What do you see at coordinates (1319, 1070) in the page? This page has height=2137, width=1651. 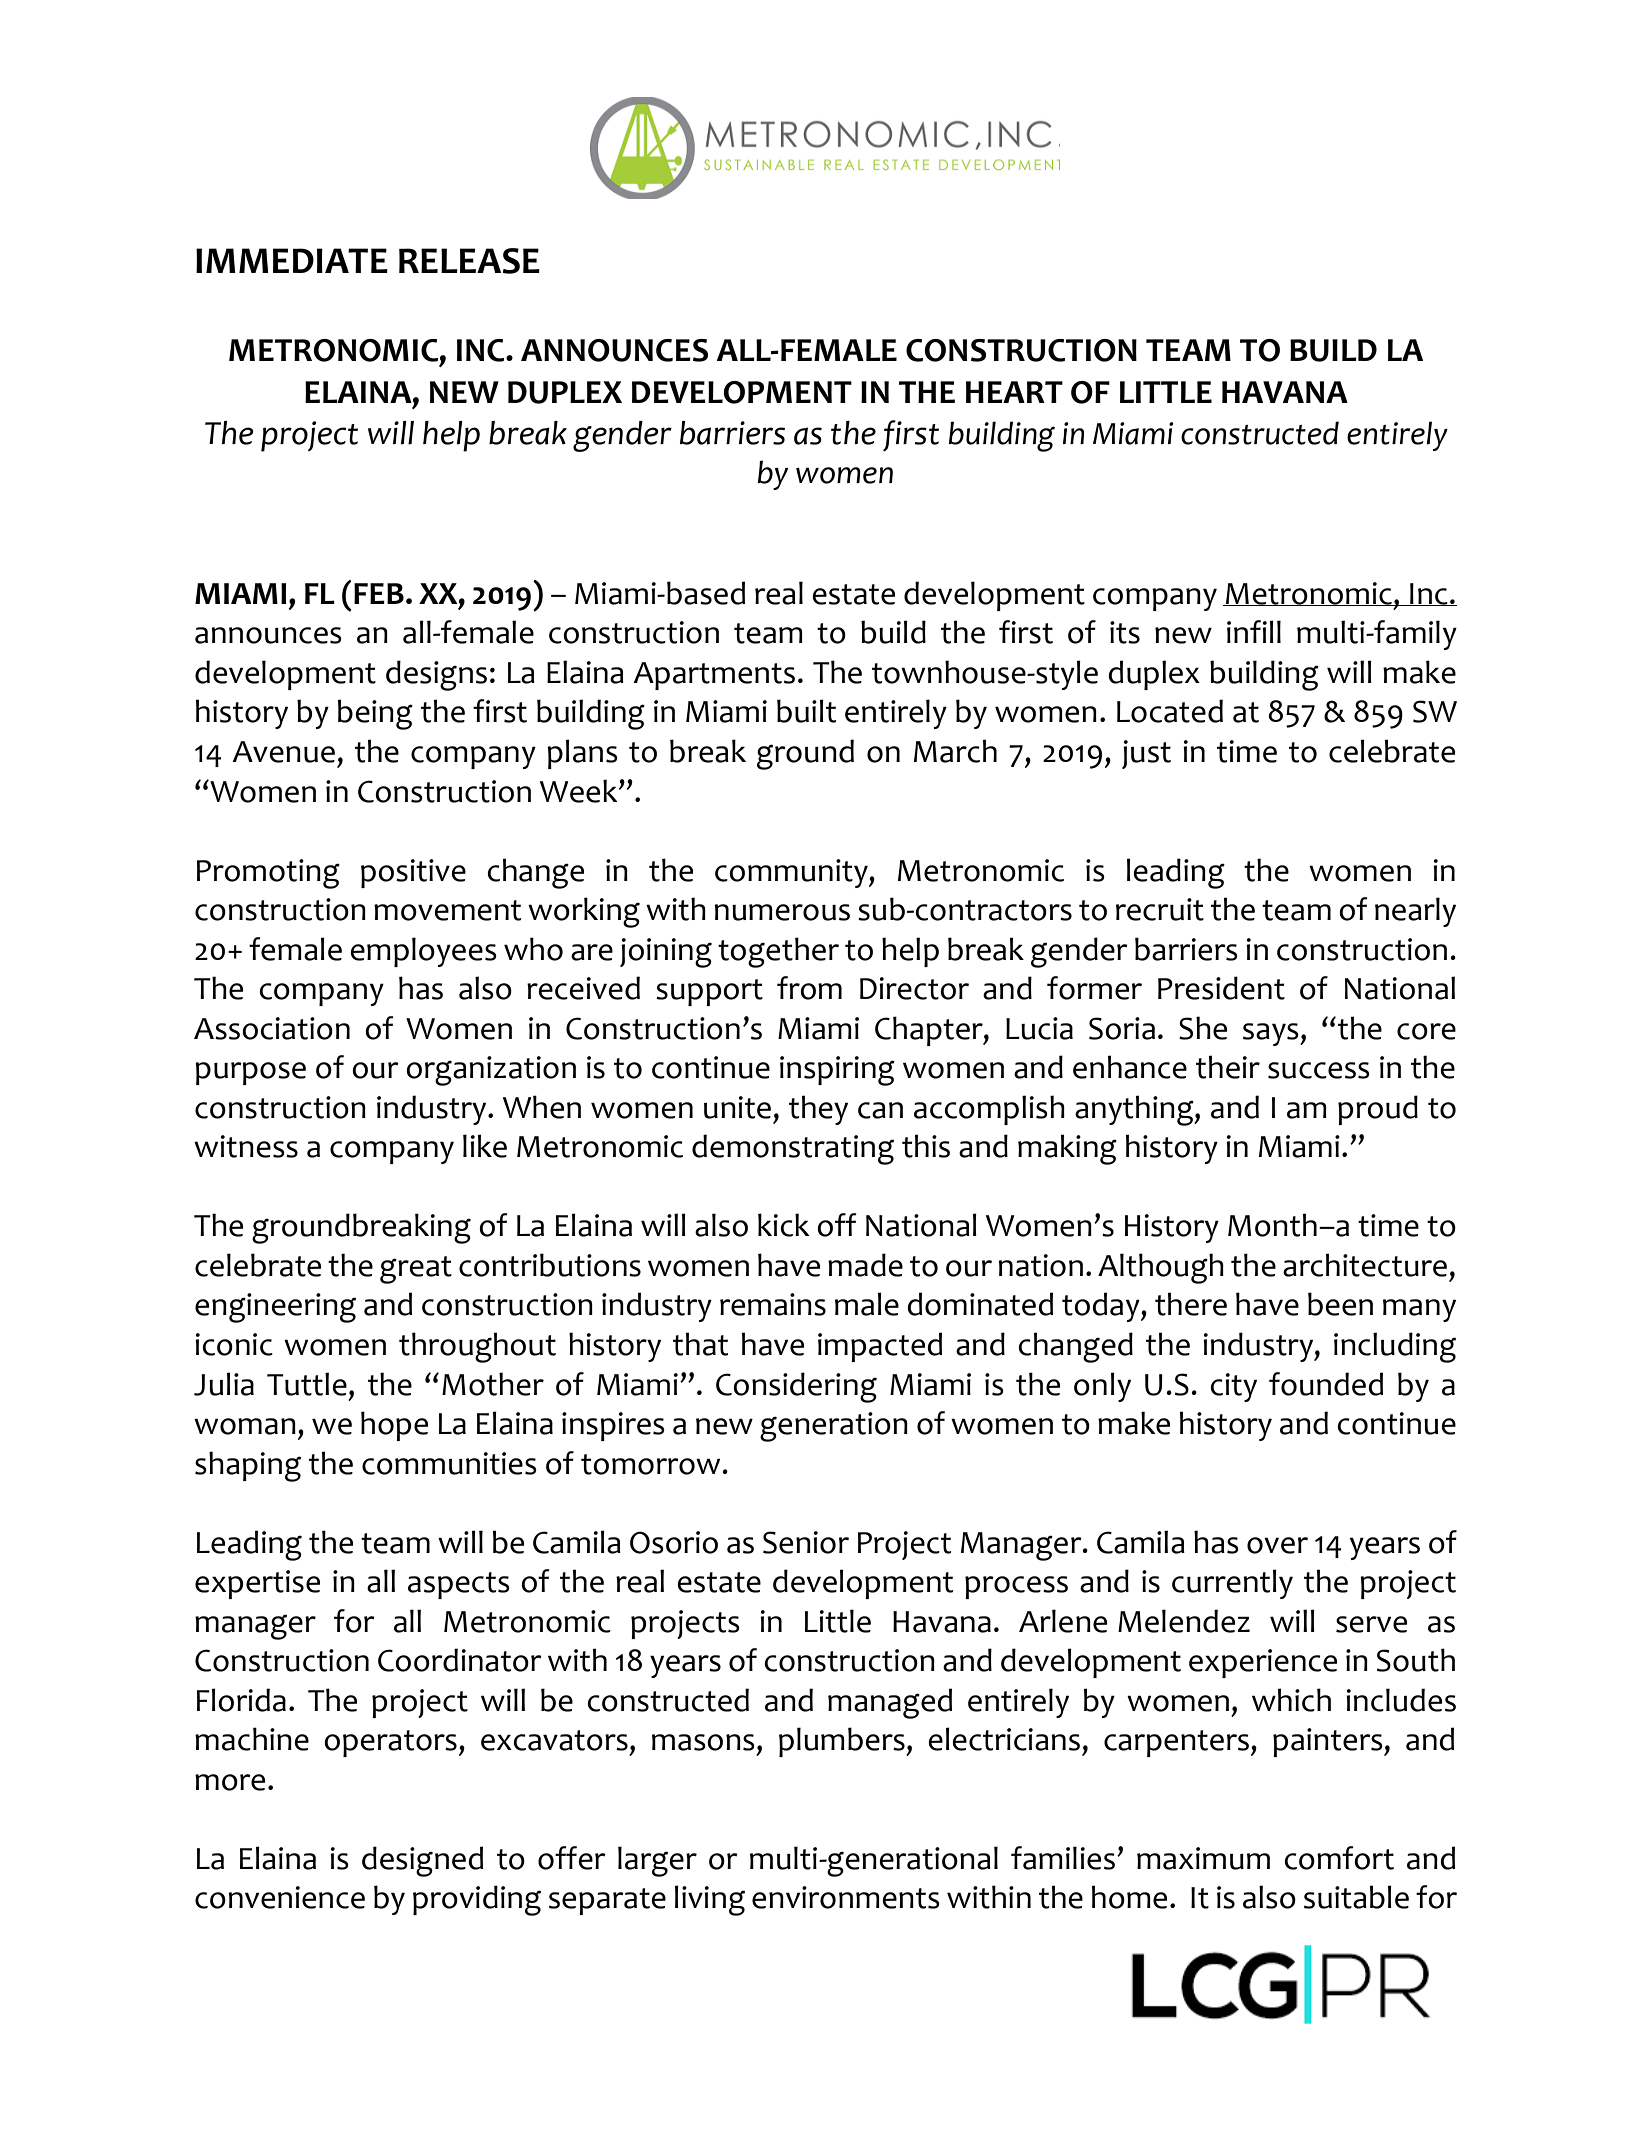 I see `success` at bounding box center [1319, 1070].
